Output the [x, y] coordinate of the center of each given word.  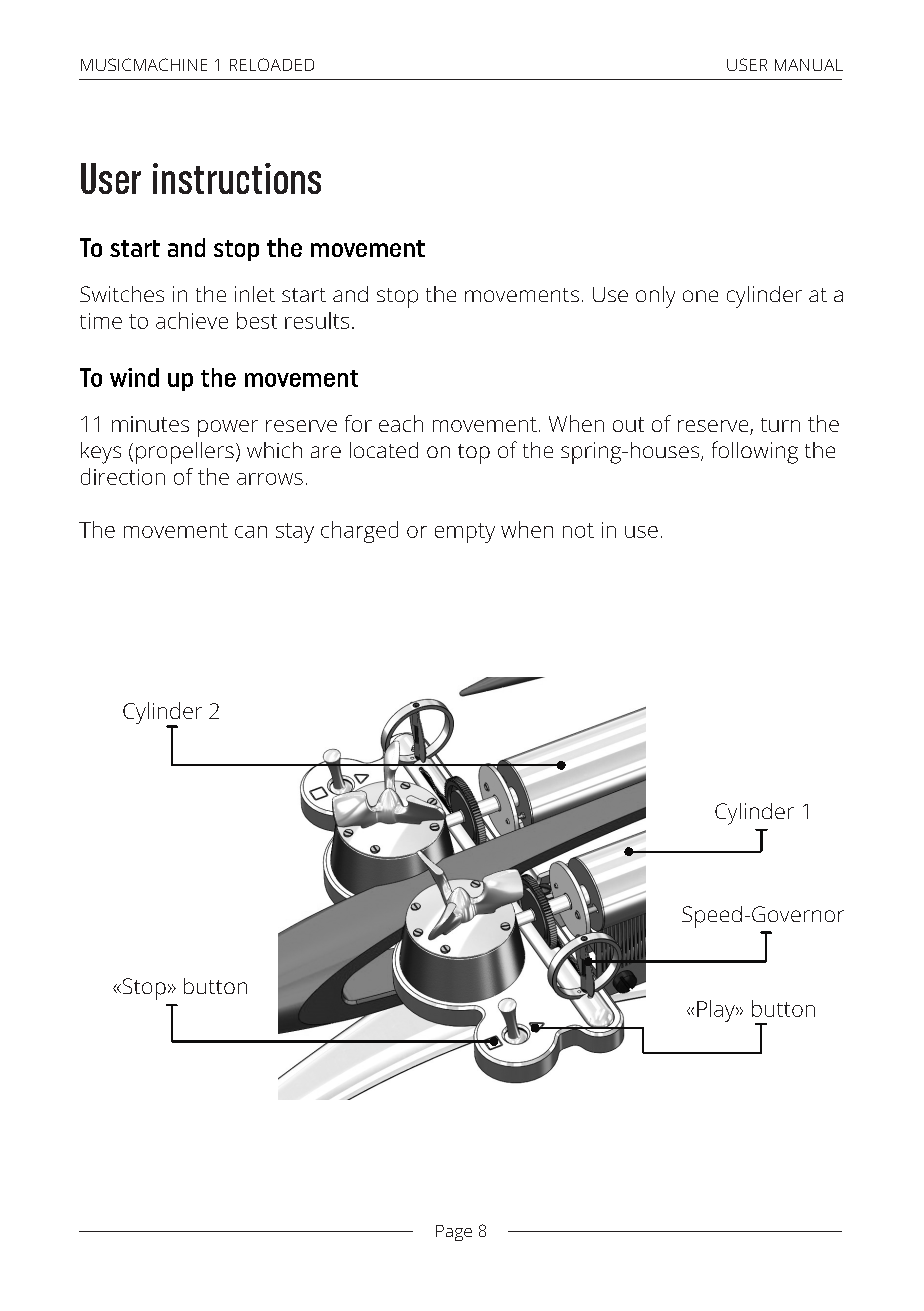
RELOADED [272, 64]
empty [465, 533]
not [578, 530]
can [251, 532]
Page [454, 1233]
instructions [237, 178]
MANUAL [809, 65]
